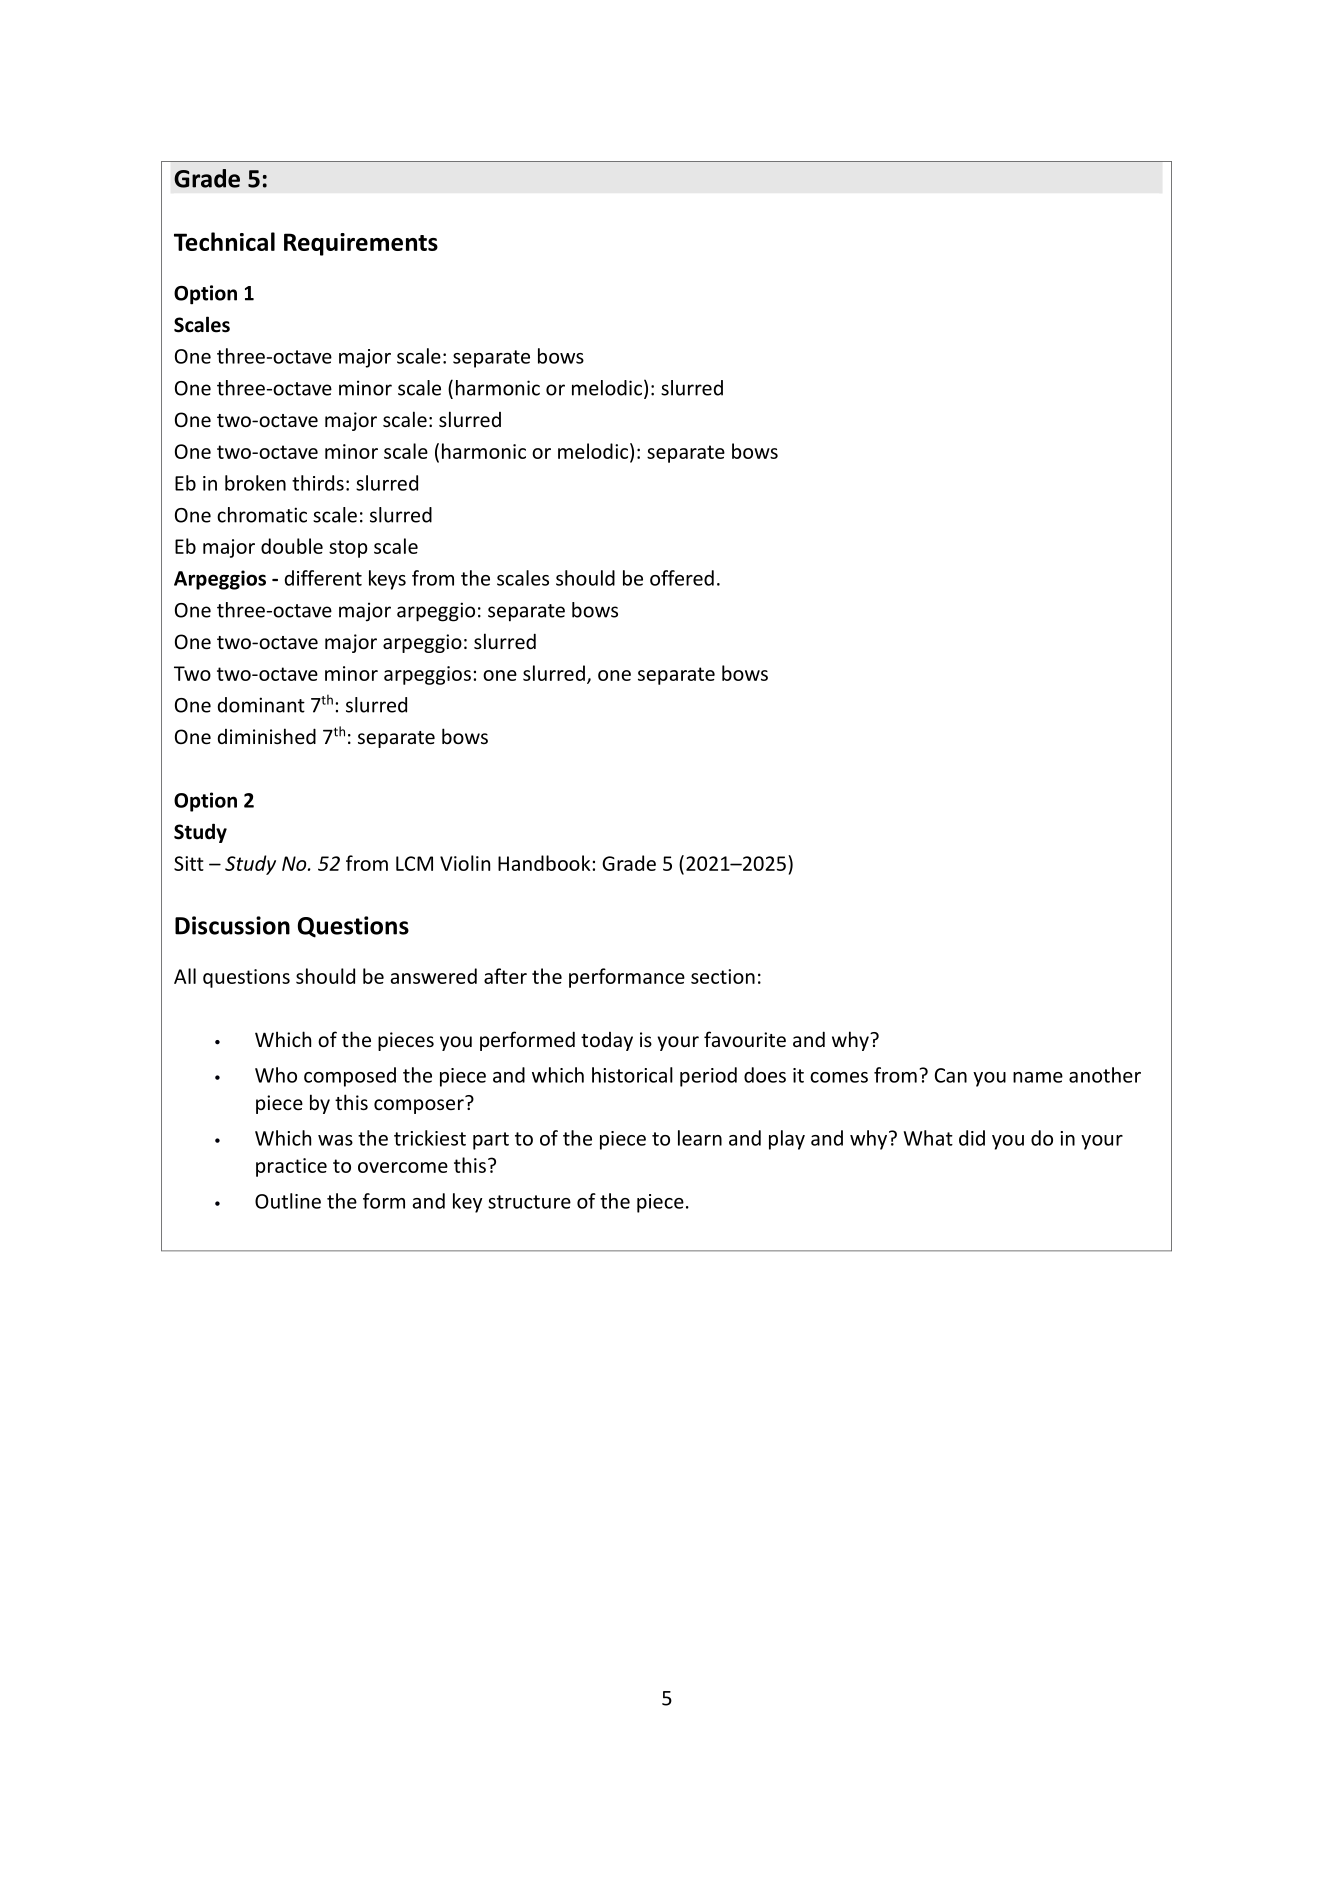 The image size is (1334, 1886). What do you see at coordinates (232, 925) in the screenshot?
I see `Discussion` at bounding box center [232, 925].
